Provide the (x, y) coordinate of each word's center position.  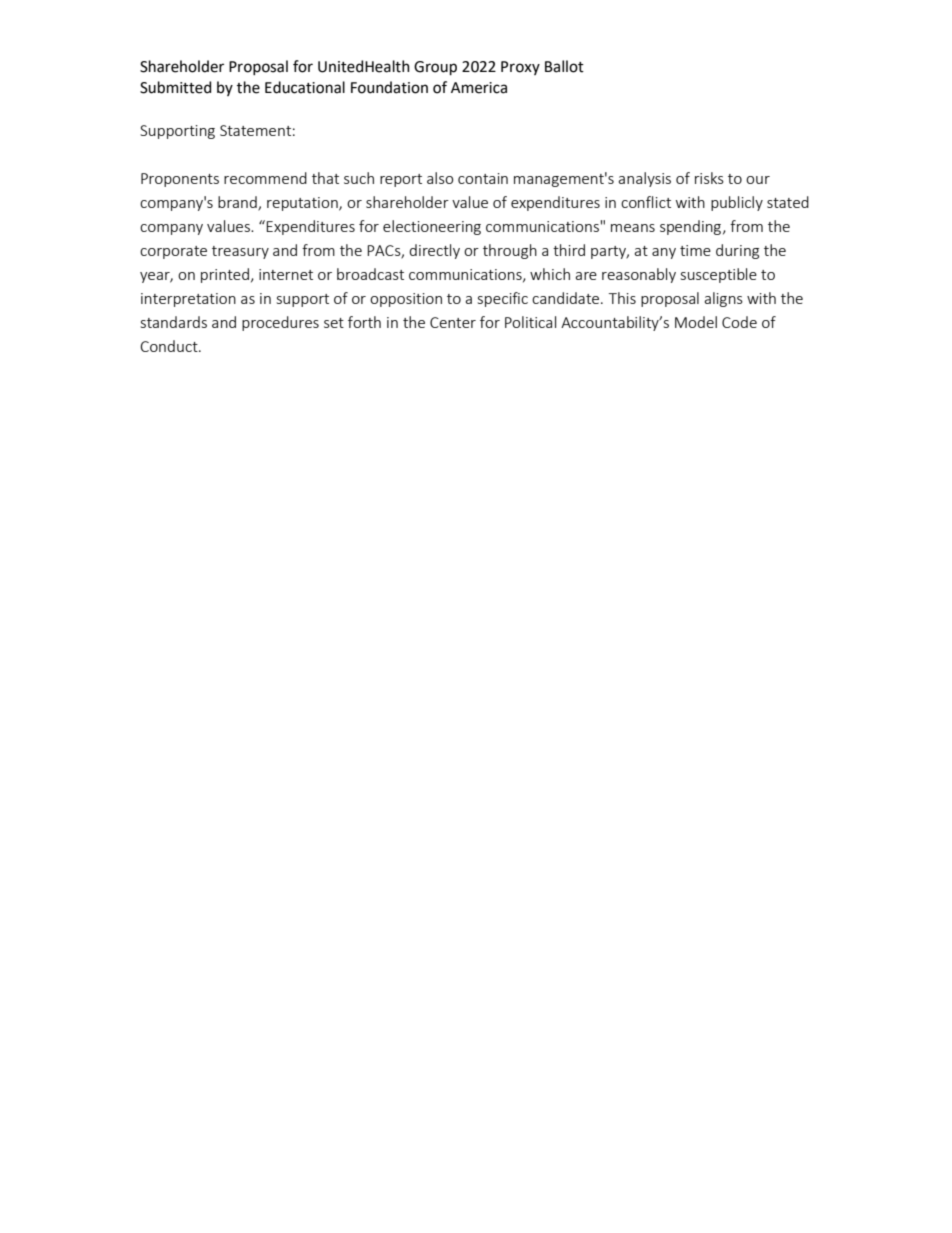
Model (696, 322)
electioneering (432, 227)
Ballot (564, 66)
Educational (305, 87)
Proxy (520, 68)
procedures (280, 323)
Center (453, 322)
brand (238, 203)
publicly (737, 203)
